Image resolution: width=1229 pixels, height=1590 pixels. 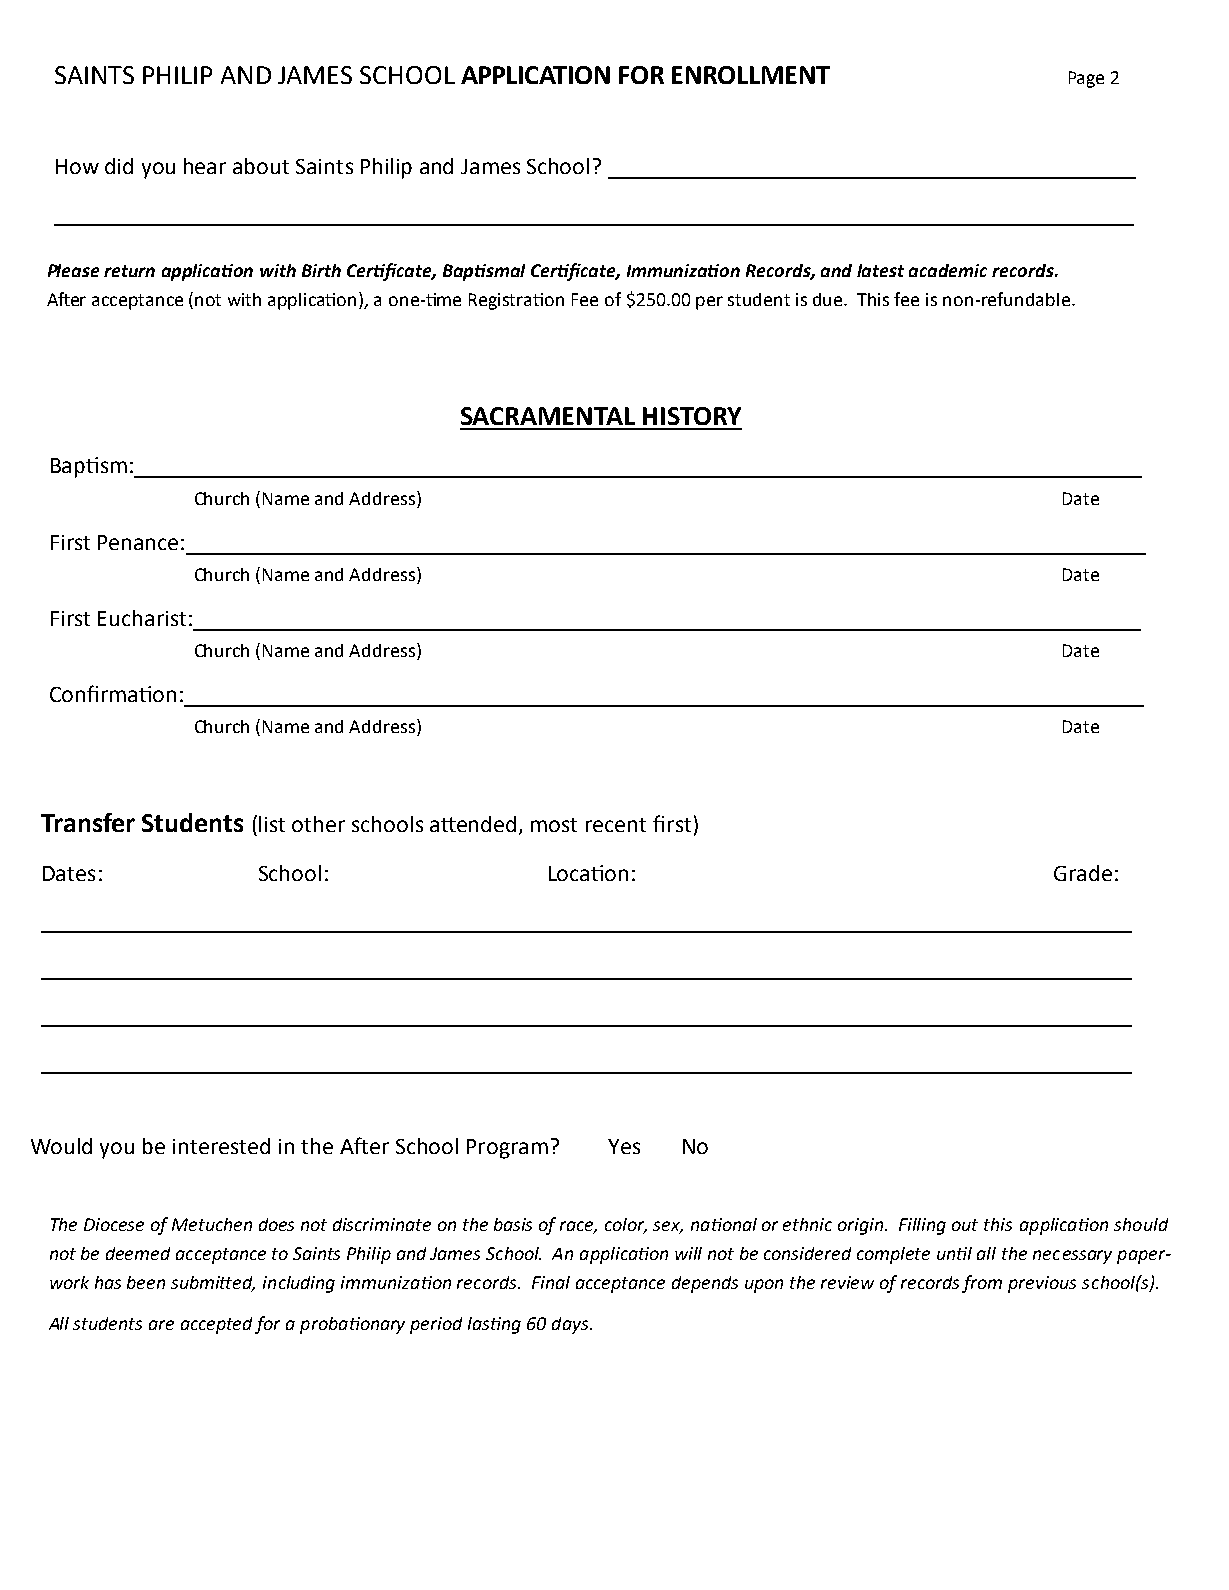 What do you see at coordinates (272, 824) in the screenshot?
I see `list` at bounding box center [272, 824].
